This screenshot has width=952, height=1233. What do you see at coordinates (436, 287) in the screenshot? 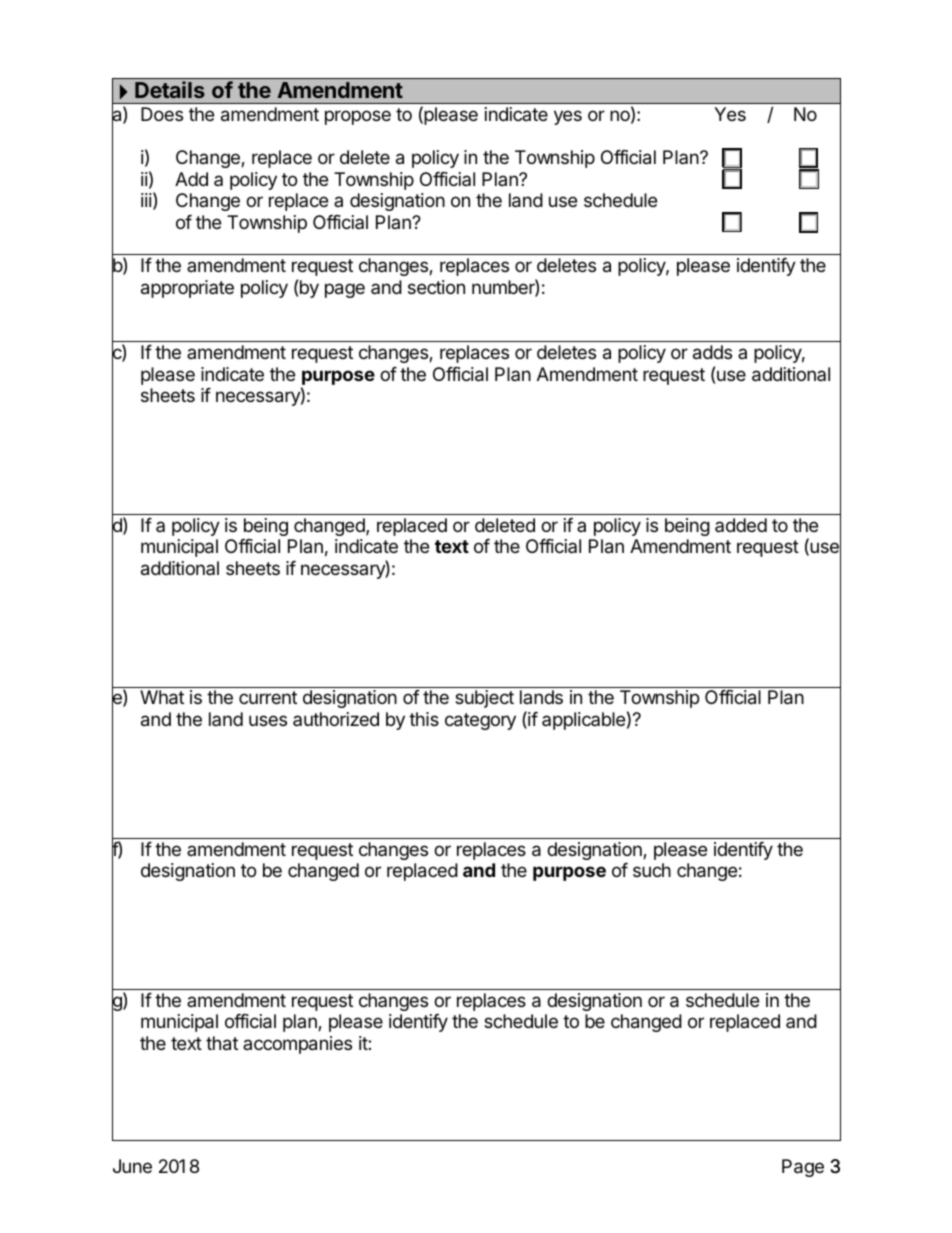
I see `section` at bounding box center [436, 287].
